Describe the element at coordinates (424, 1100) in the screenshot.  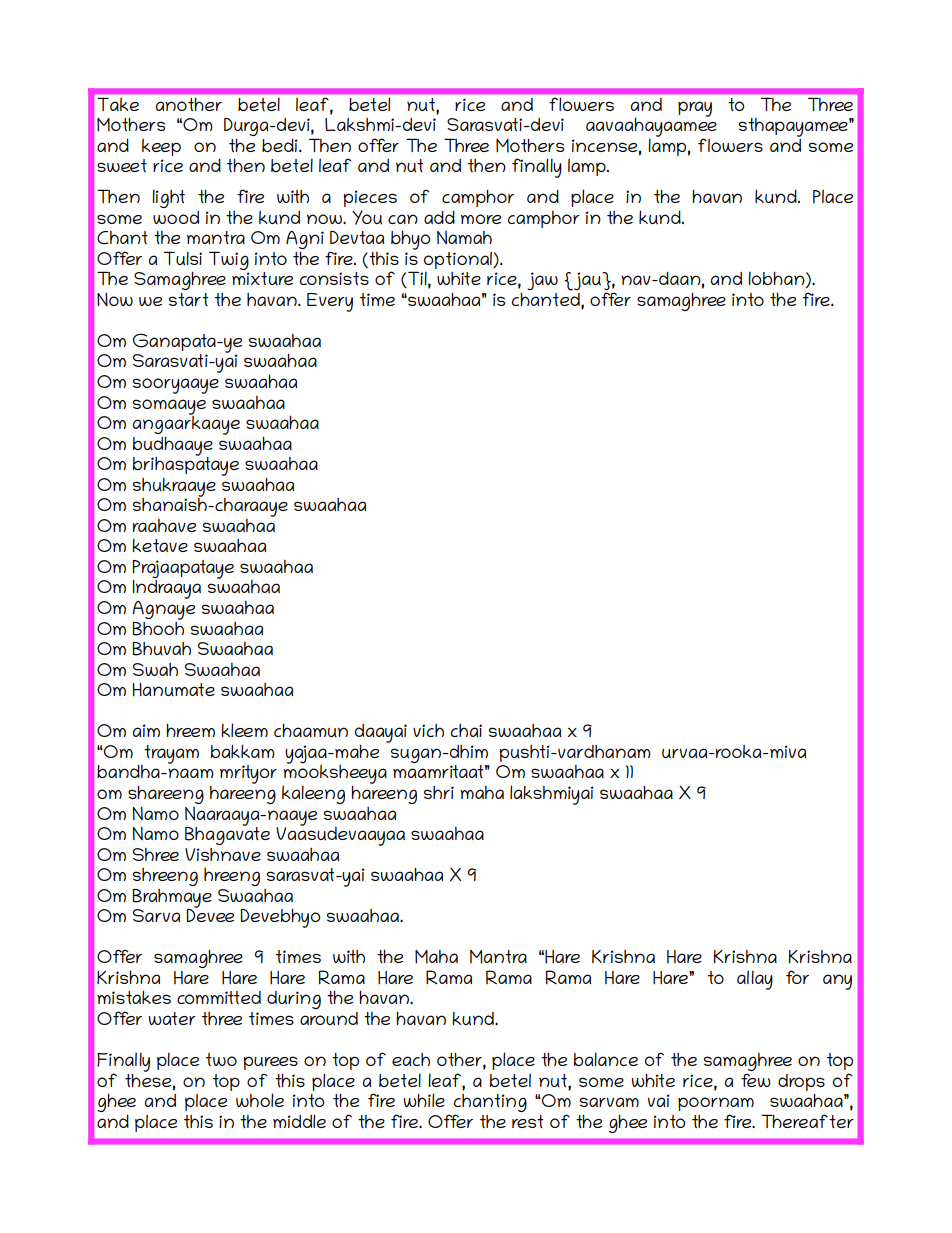
I see `while` at that location.
